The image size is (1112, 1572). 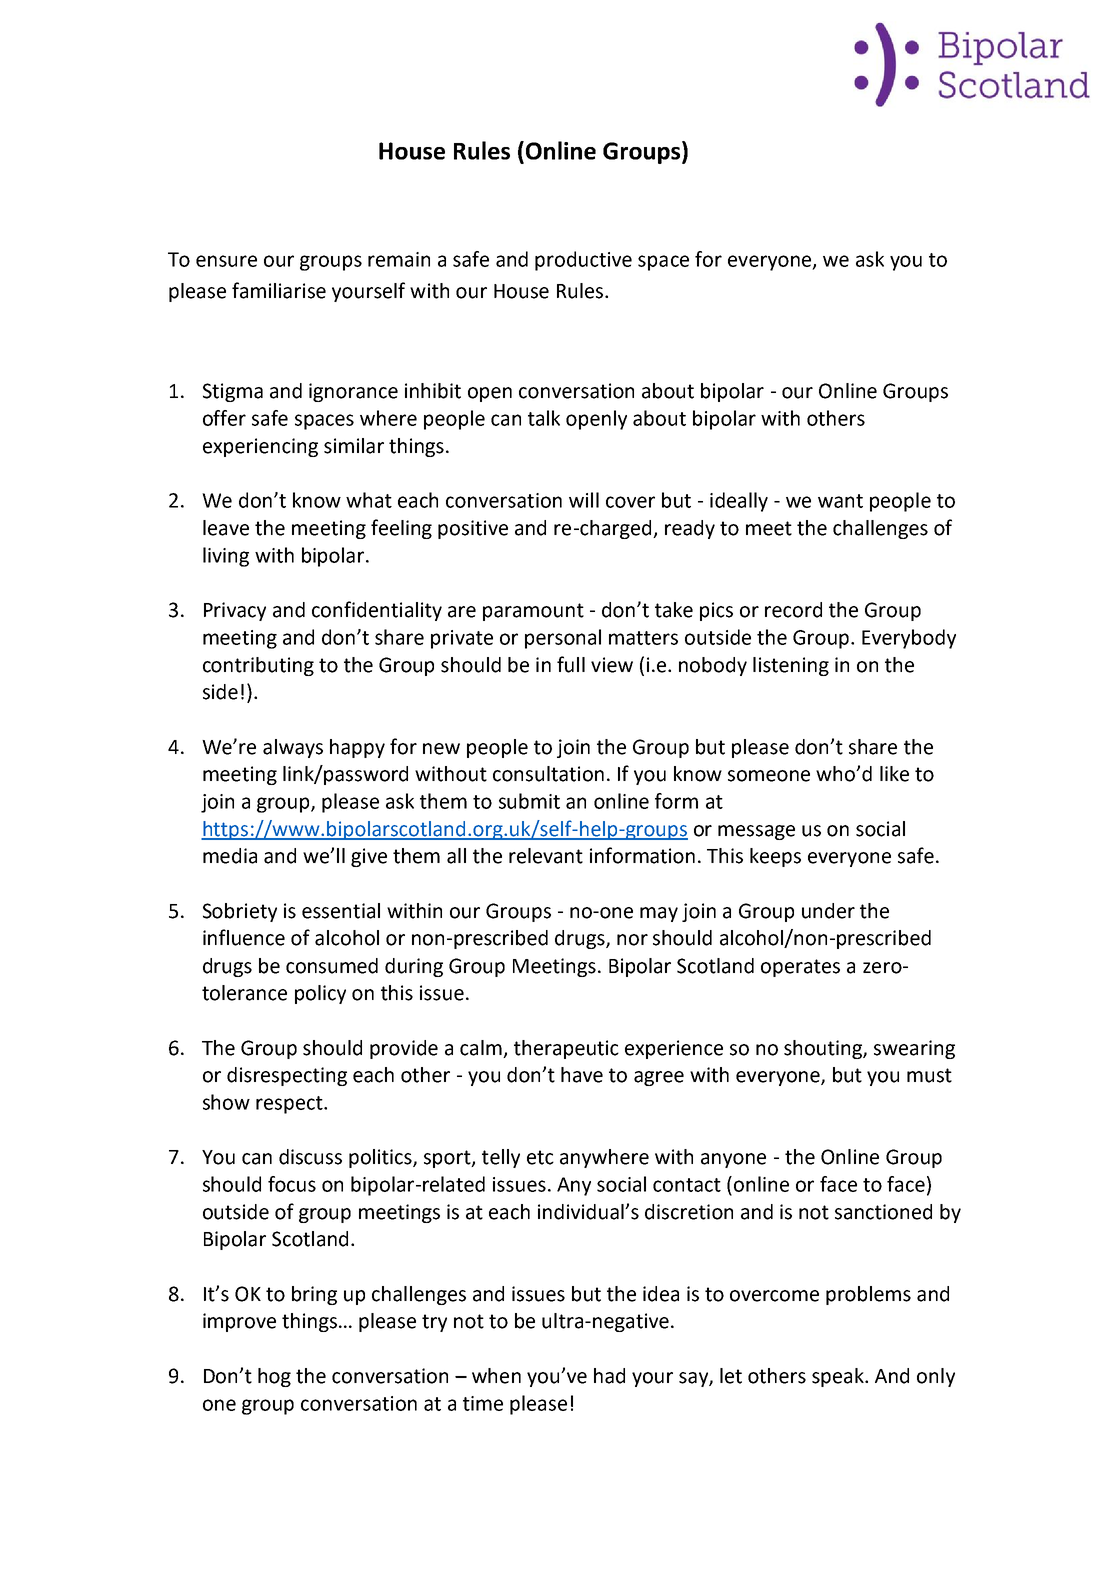 I want to click on had, so click(x=609, y=1376).
